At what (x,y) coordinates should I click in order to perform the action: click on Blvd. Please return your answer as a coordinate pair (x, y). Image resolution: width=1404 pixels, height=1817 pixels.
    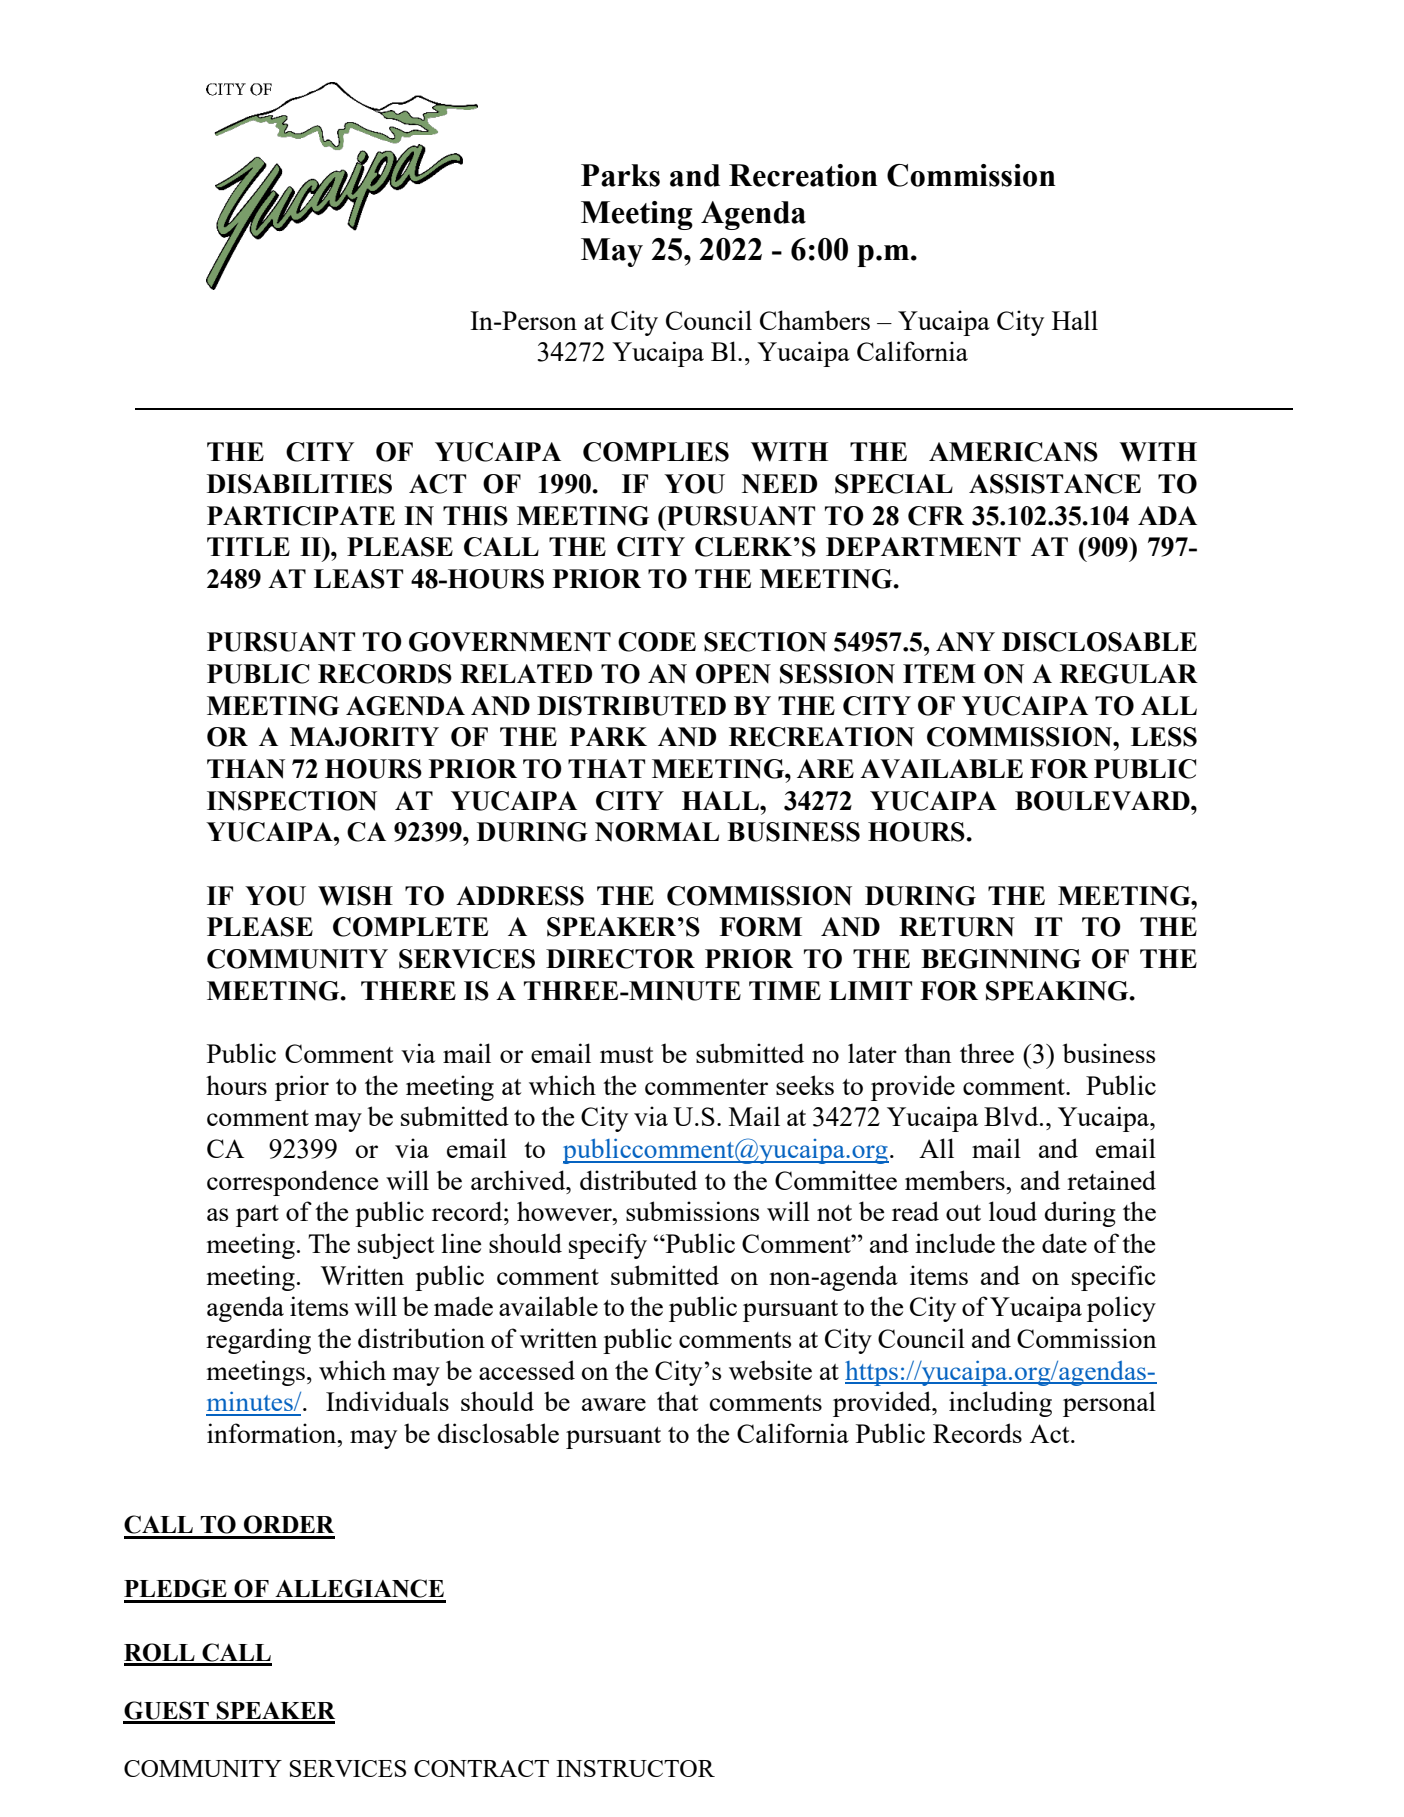
    Looking at the image, I should click on (1012, 1116).
